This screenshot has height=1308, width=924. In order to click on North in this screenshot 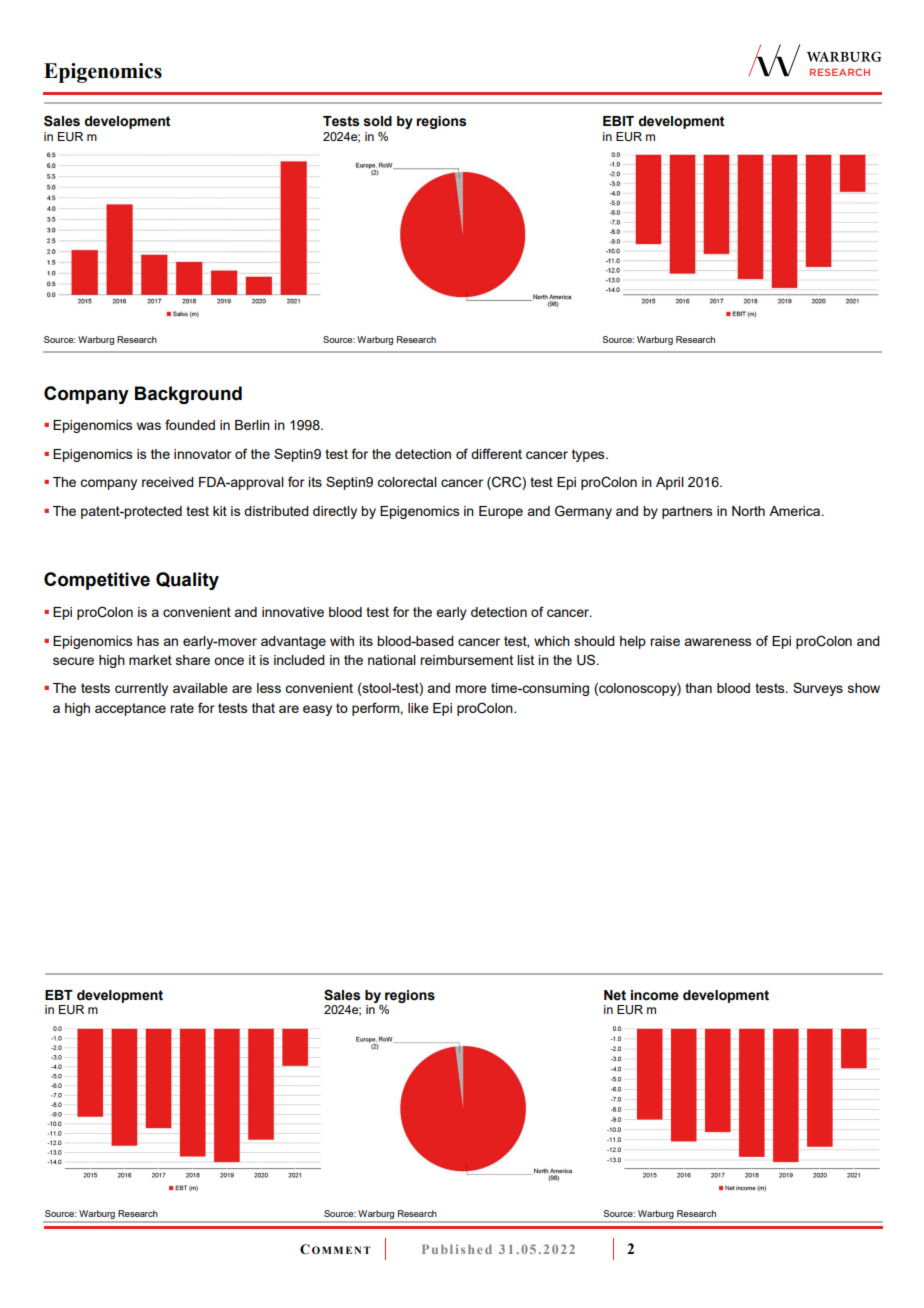, I will do `click(748, 511)`.
